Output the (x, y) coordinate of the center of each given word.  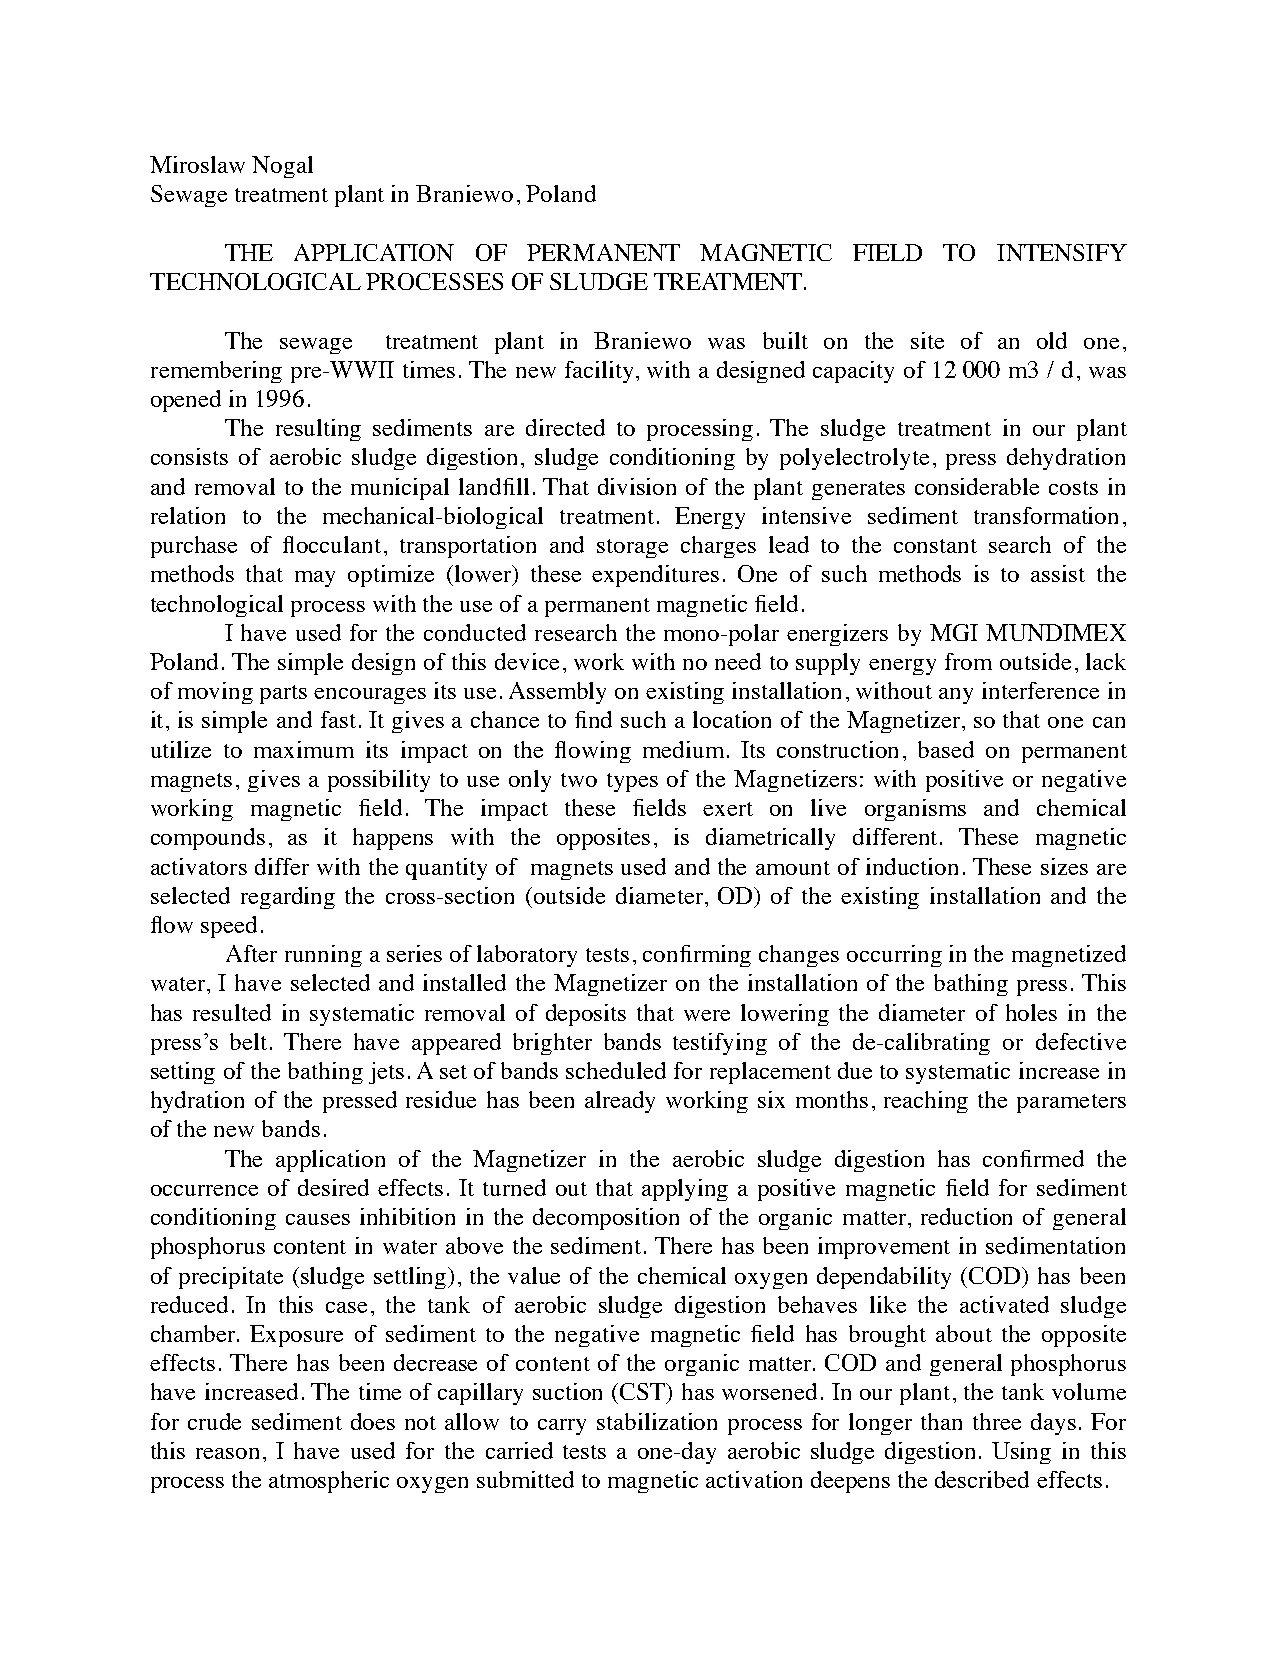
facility (601, 372)
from (968, 661)
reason (227, 1453)
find (593, 719)
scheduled (616, 1070)
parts (283, 694)
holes (1031, 1012)
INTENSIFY (1062, 252)
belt (248, 1041)
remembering (216, 372)
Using (1021, 1453)
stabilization (657, 1421)
